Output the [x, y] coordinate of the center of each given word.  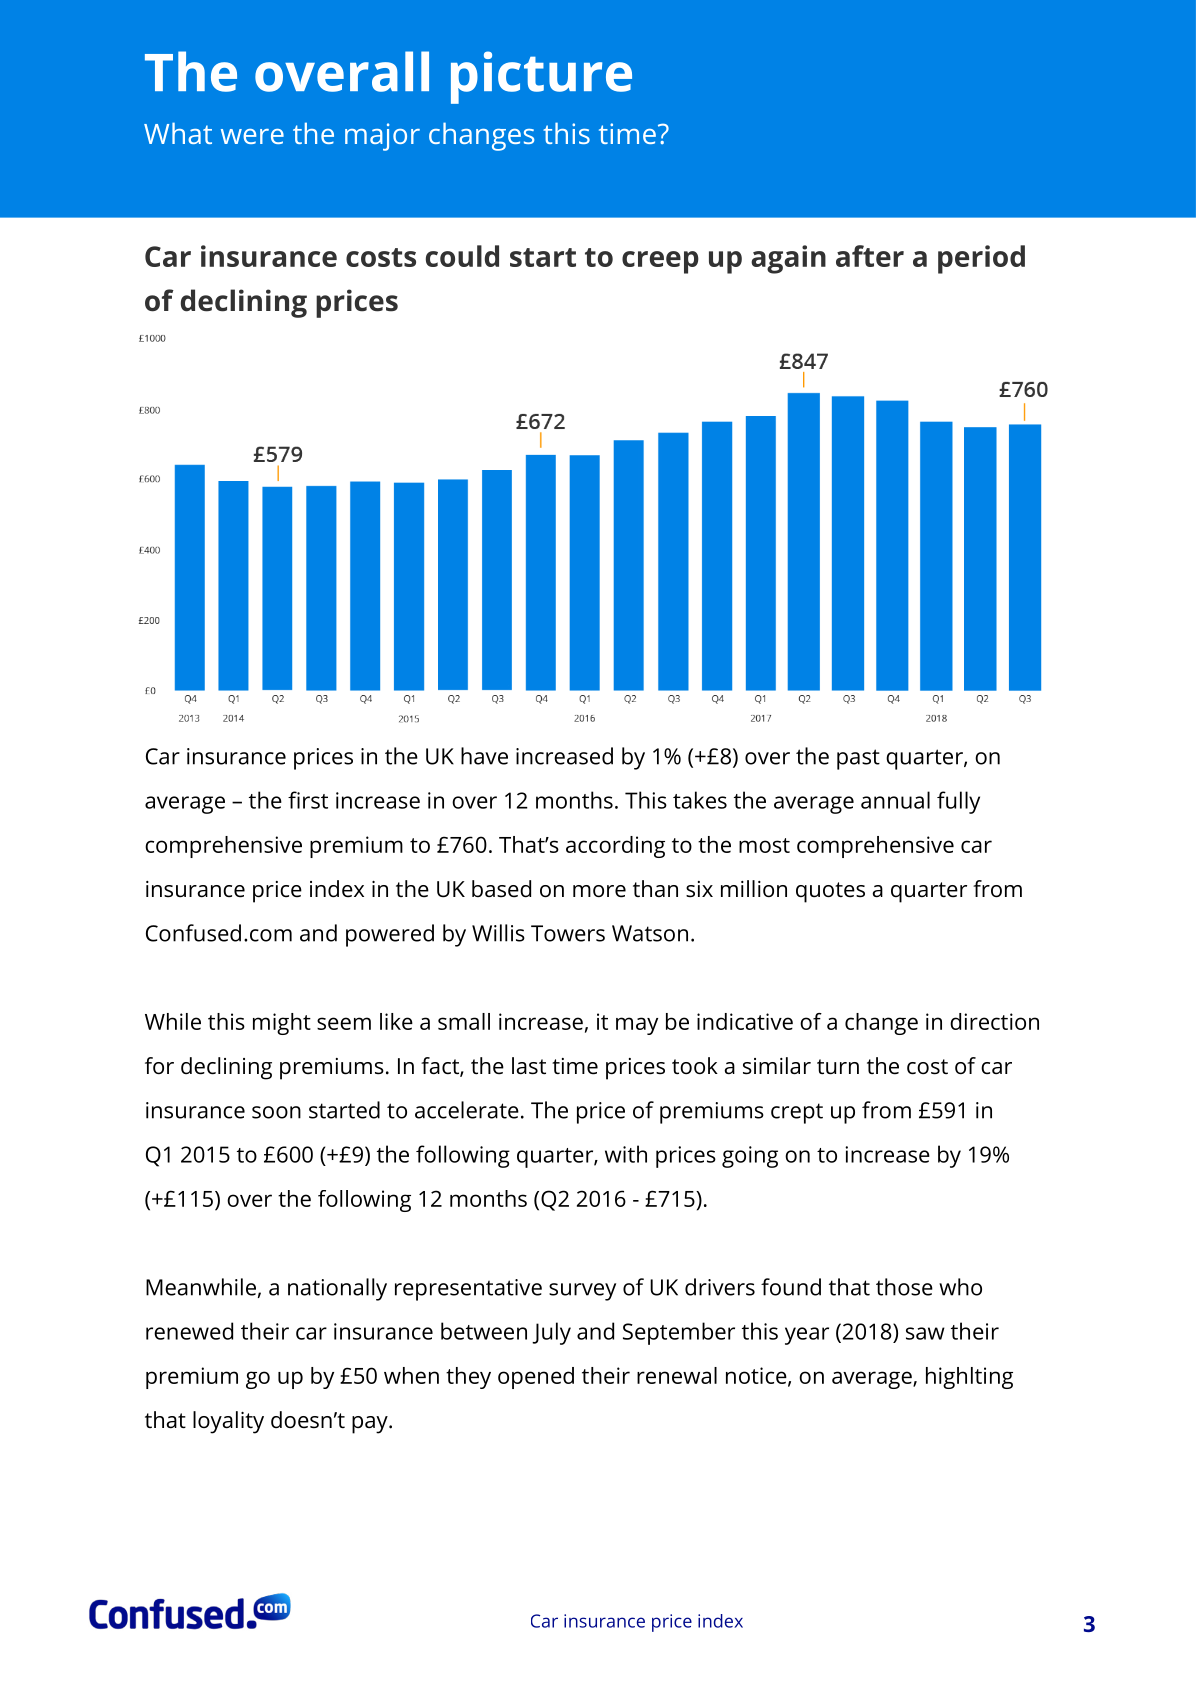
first [308, 800]
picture [541, 77]
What [178, 133]
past [858, 759]
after [870, 256]
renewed [189, 1331]
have [484, 756]
